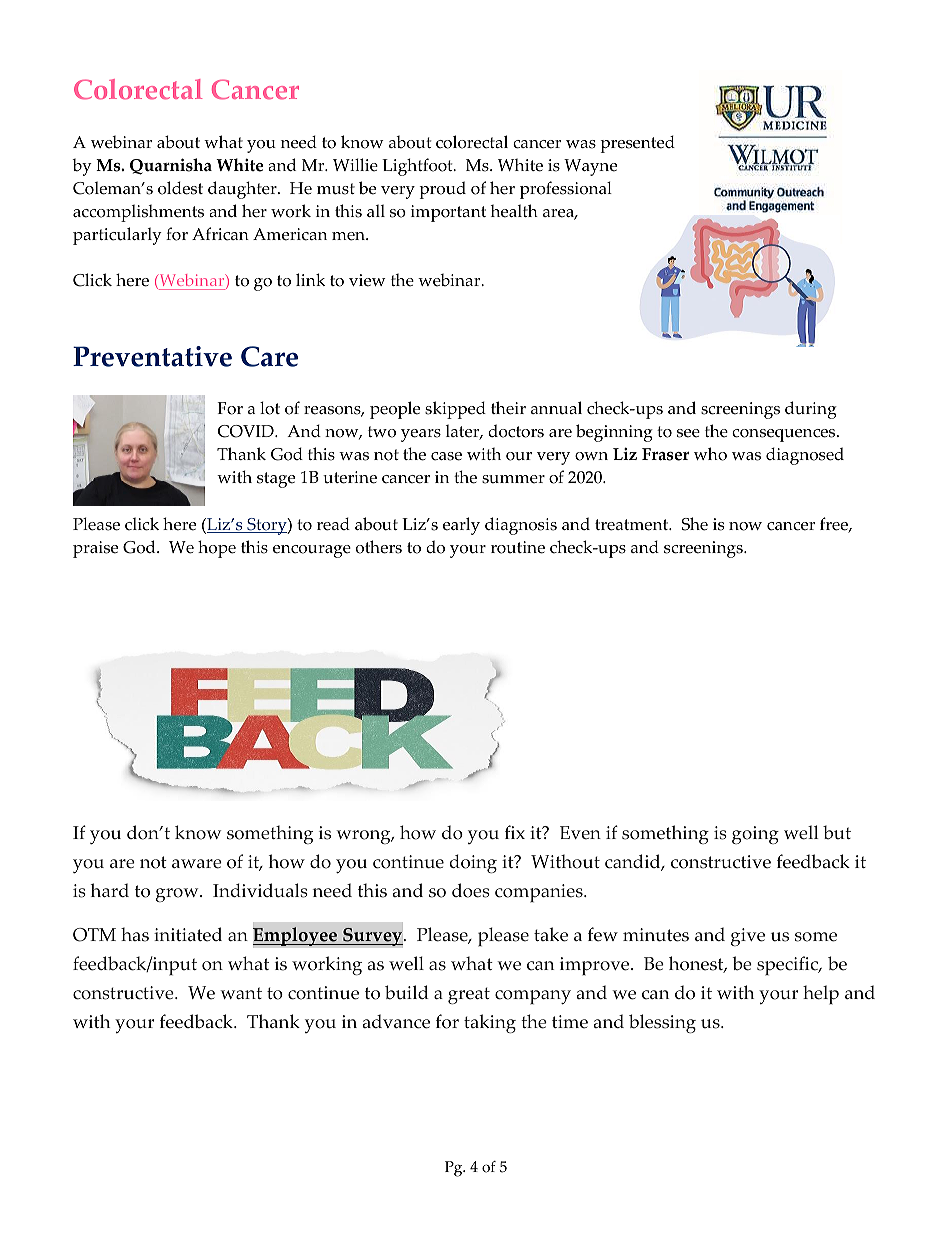 This page has height=1233, width=952. Describe the element at coordinates (637, 144) in the page. I see `presented` at that location.
